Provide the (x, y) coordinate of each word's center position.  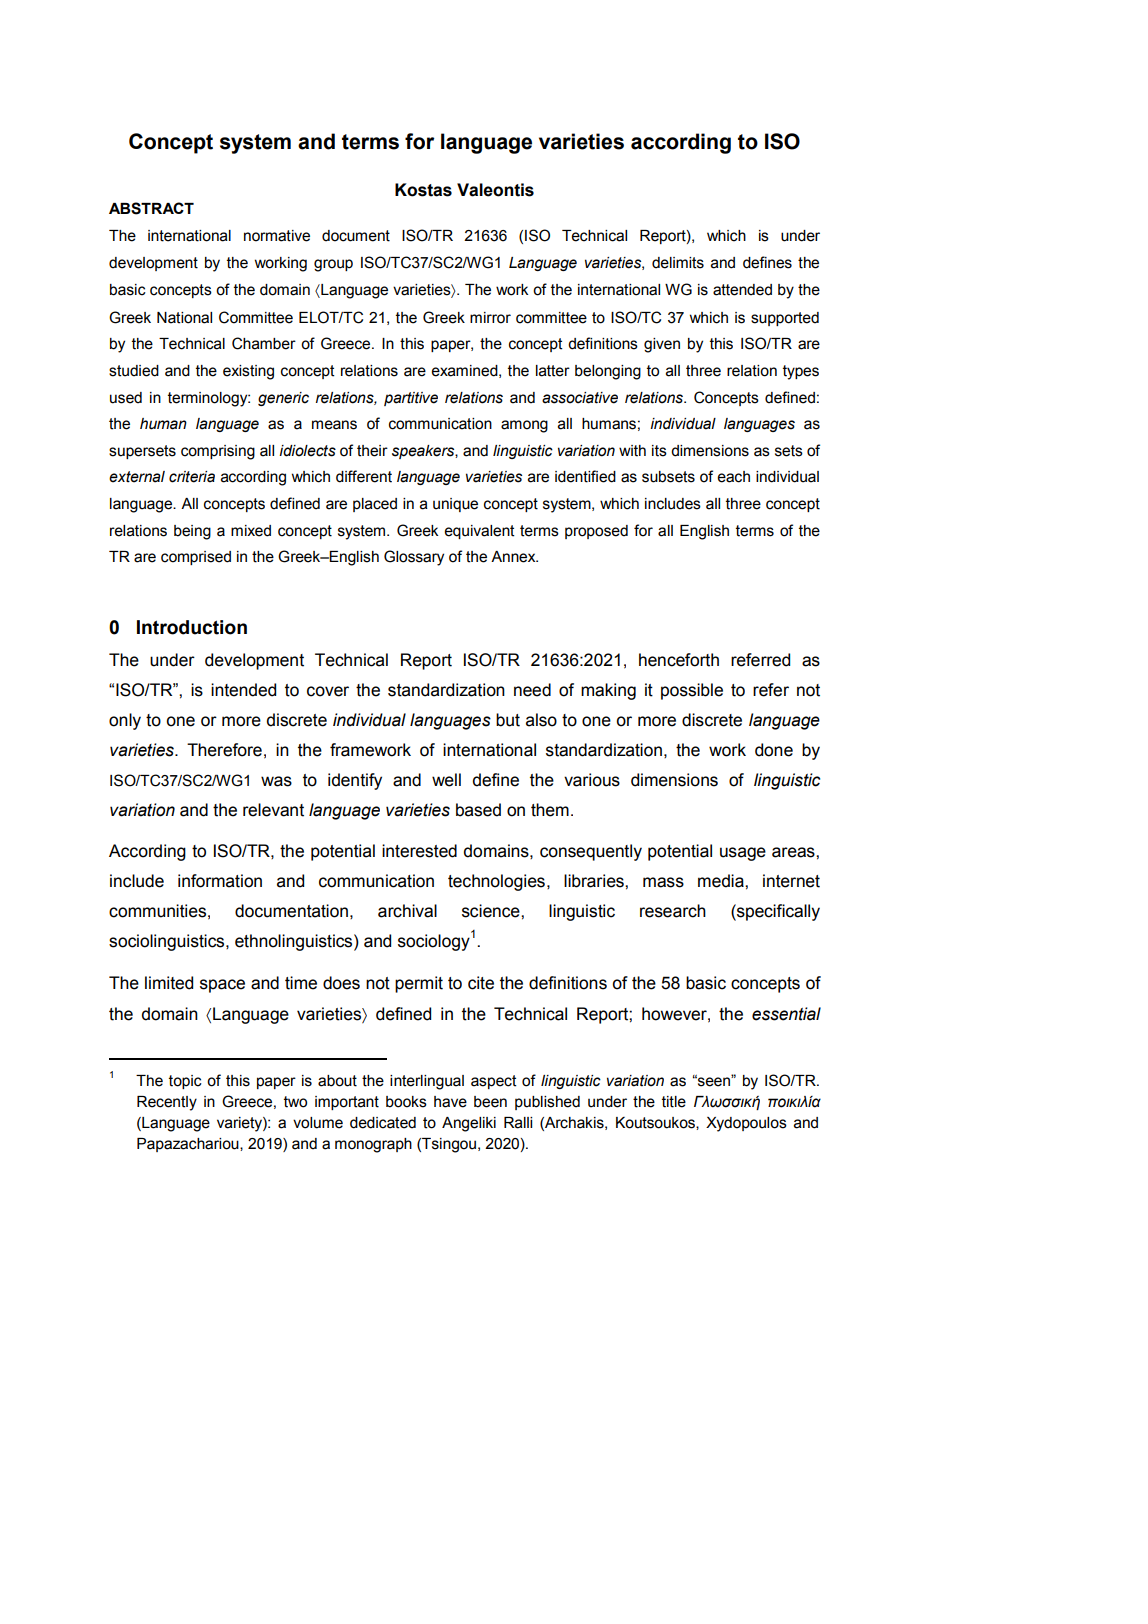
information (220, 881)
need (532, 690)
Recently (167, 1103)
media (722, 881)
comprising (218, 452)
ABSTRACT (151, 208)
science (492, 911)
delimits (678, 263)
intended (243, 690)
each (733, 477)
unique (455, 505)
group (333, 265)
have (450, 1102)
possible (692, 691)
